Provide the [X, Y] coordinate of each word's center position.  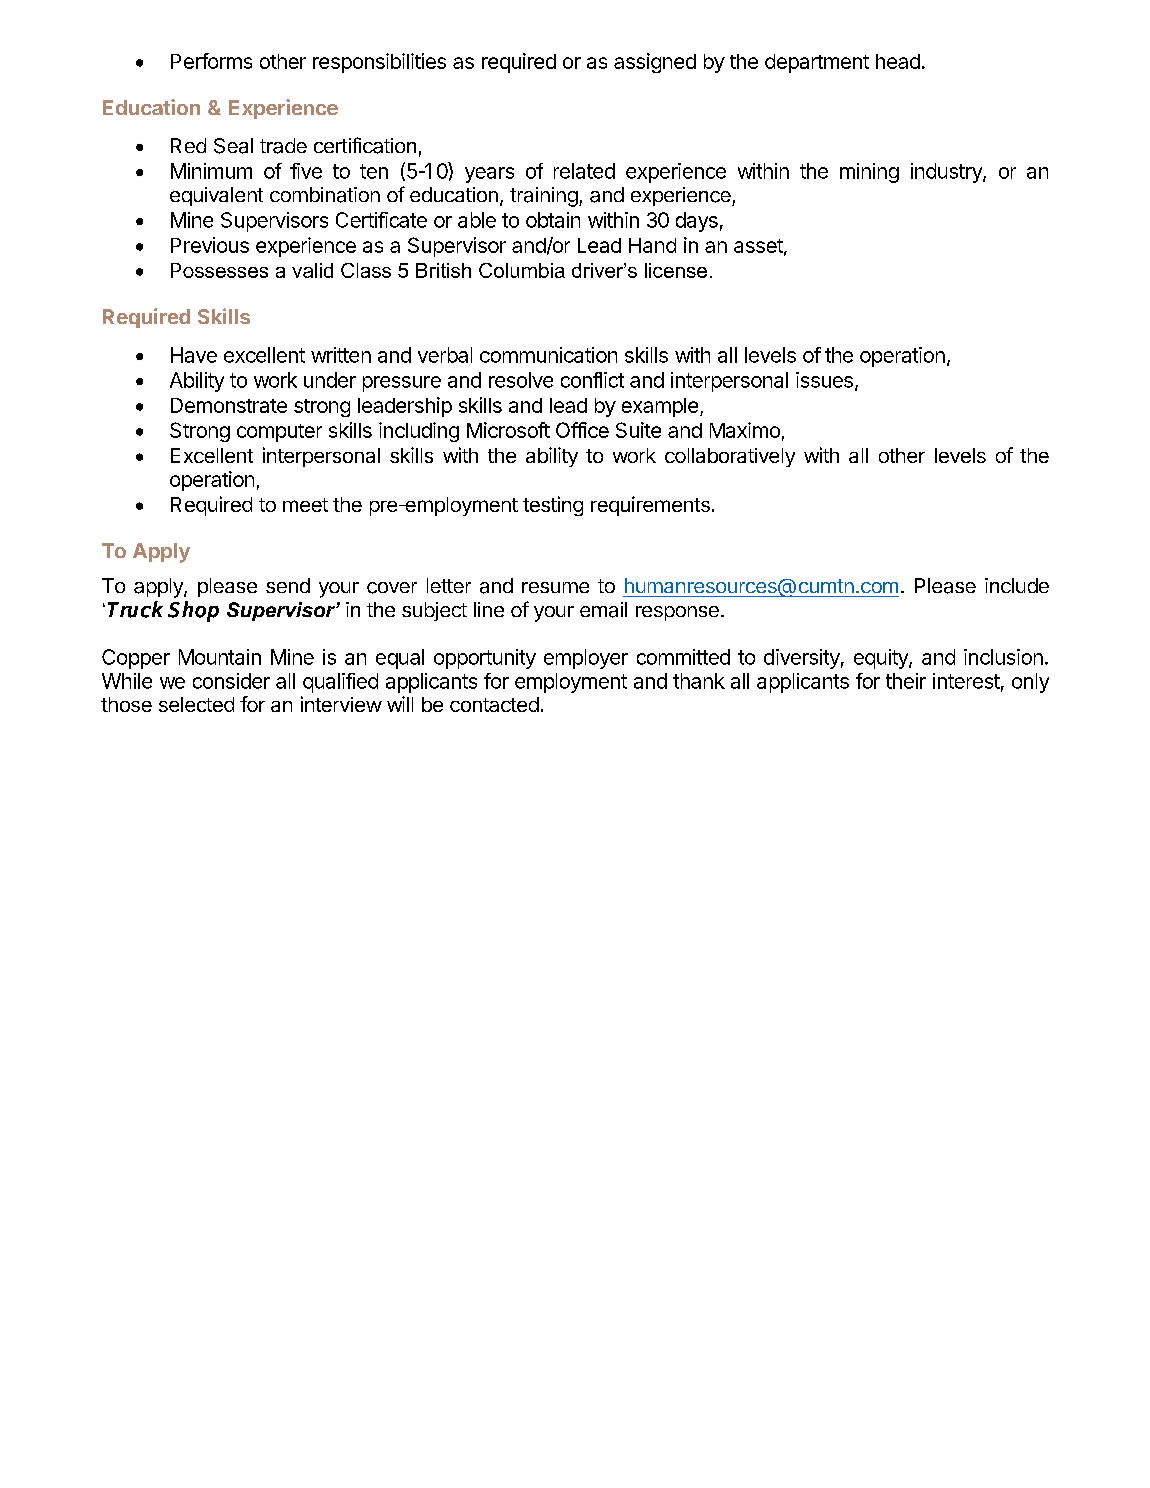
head [898, 61]
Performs [211, 61]
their [906, 681]
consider [231, 681]
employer [586, 659]
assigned [655, 63]
